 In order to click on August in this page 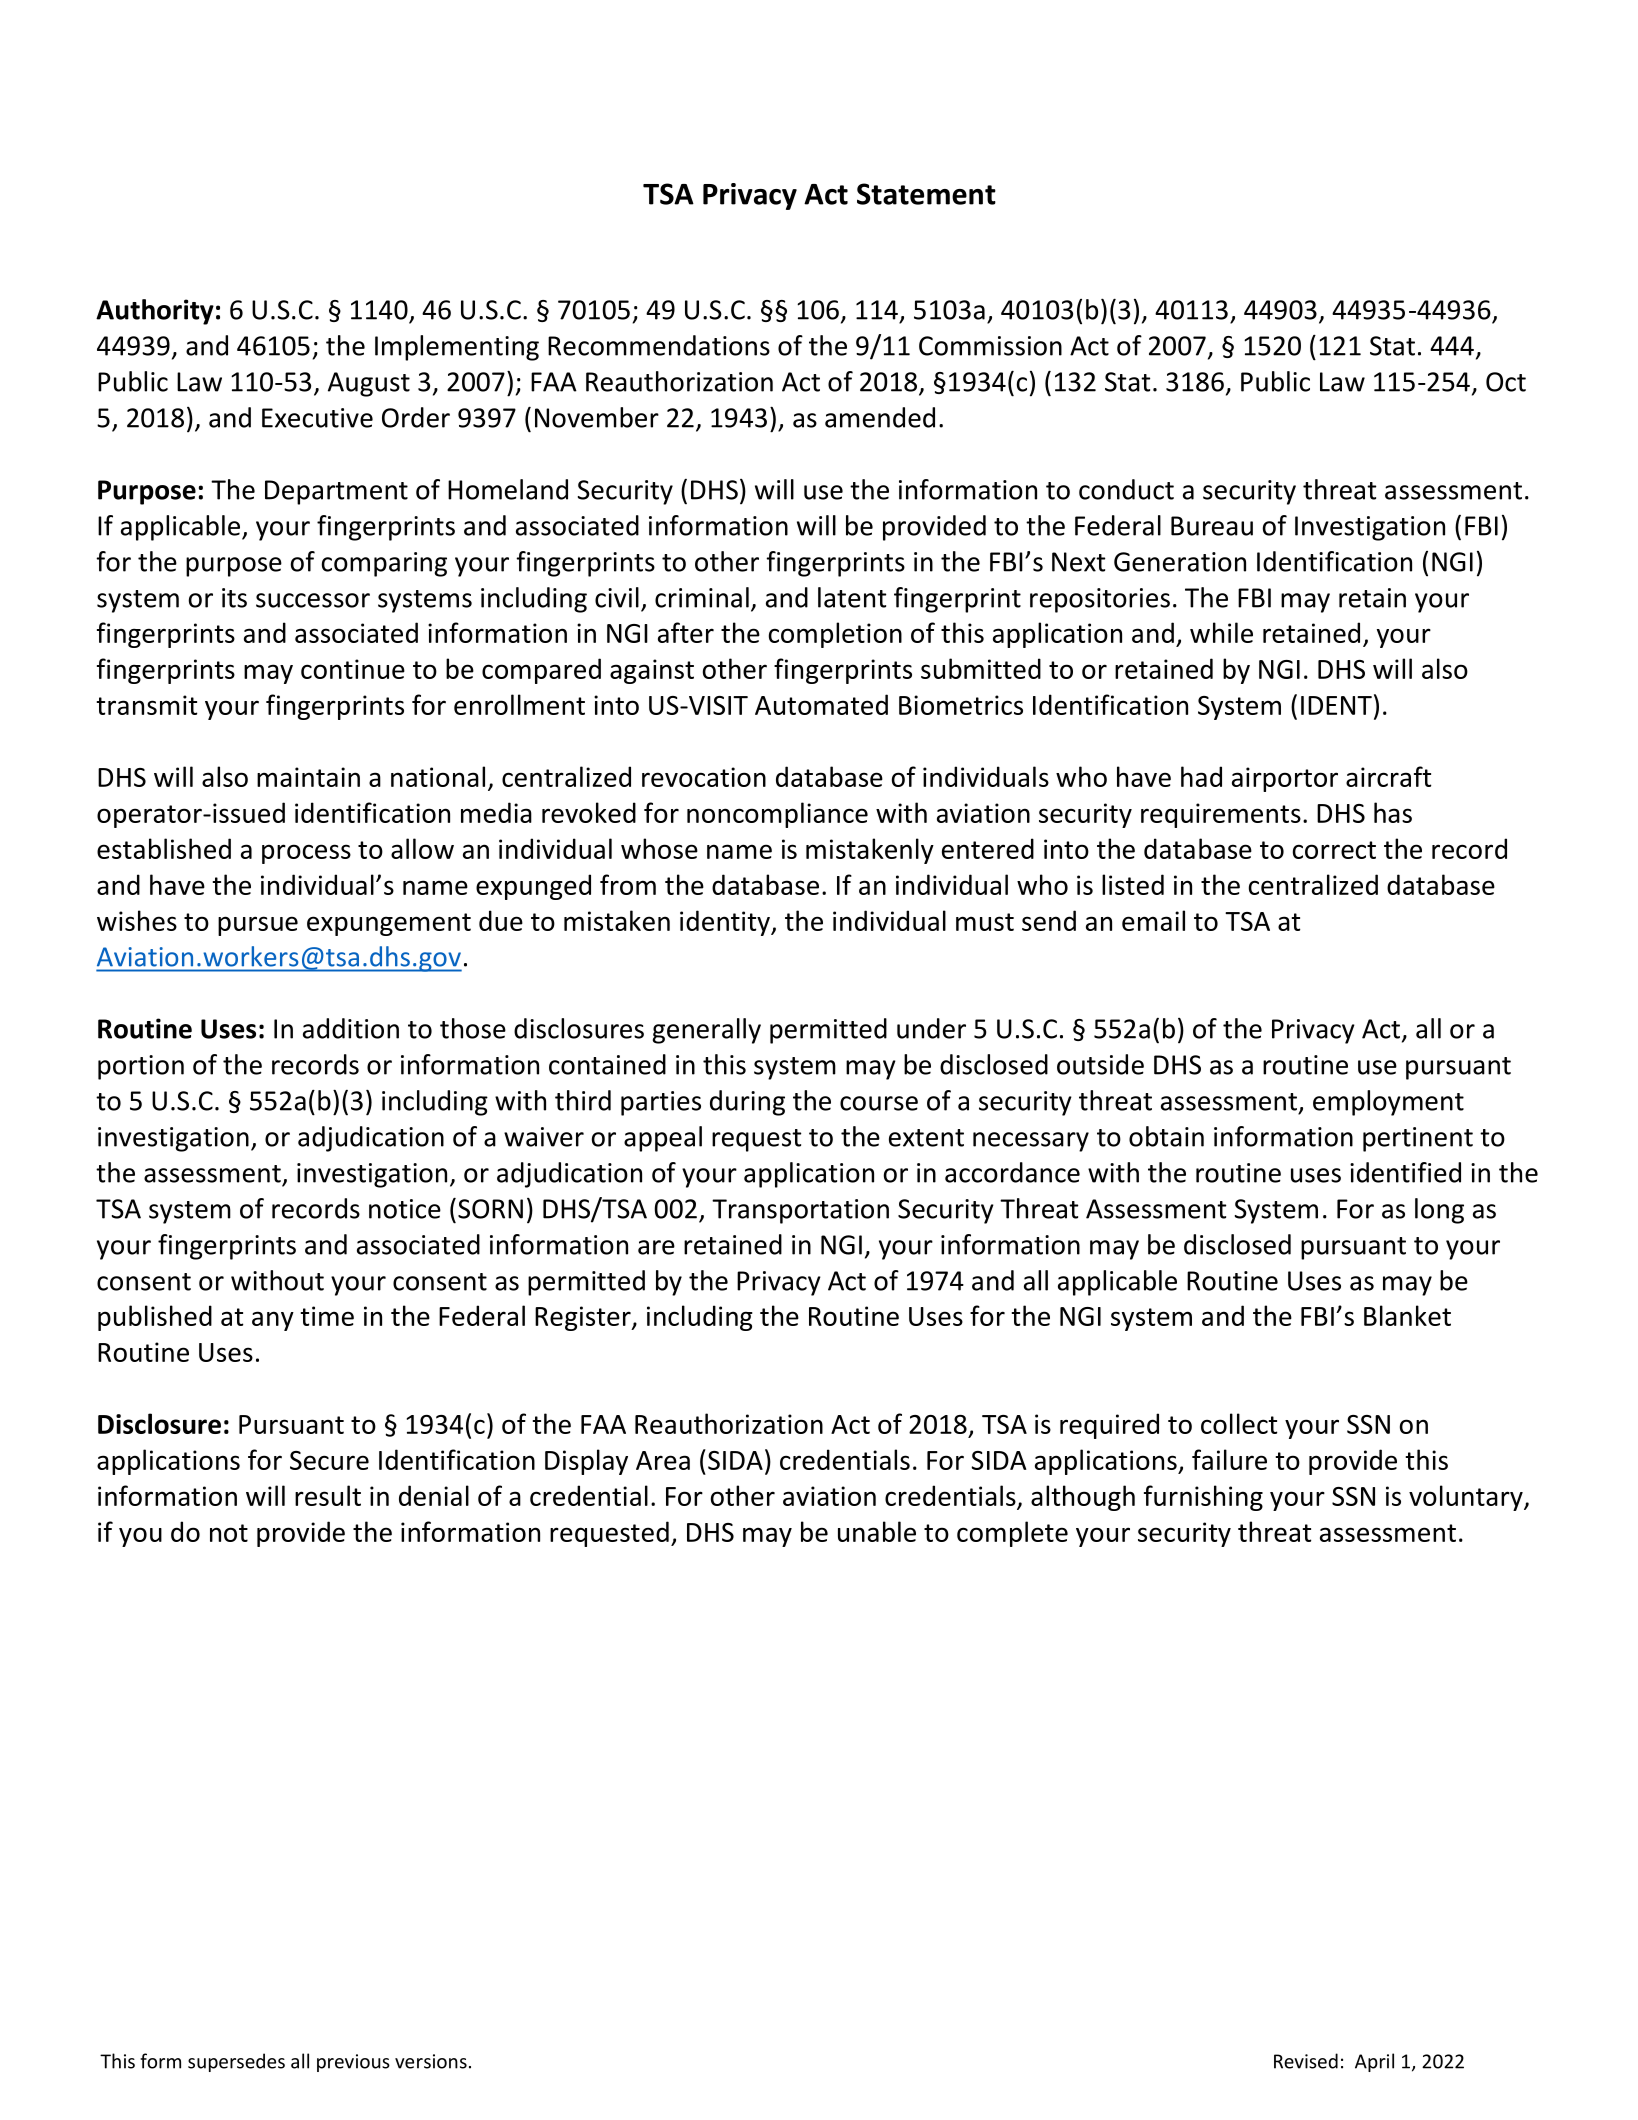, I will do `click(369, 384)`.
